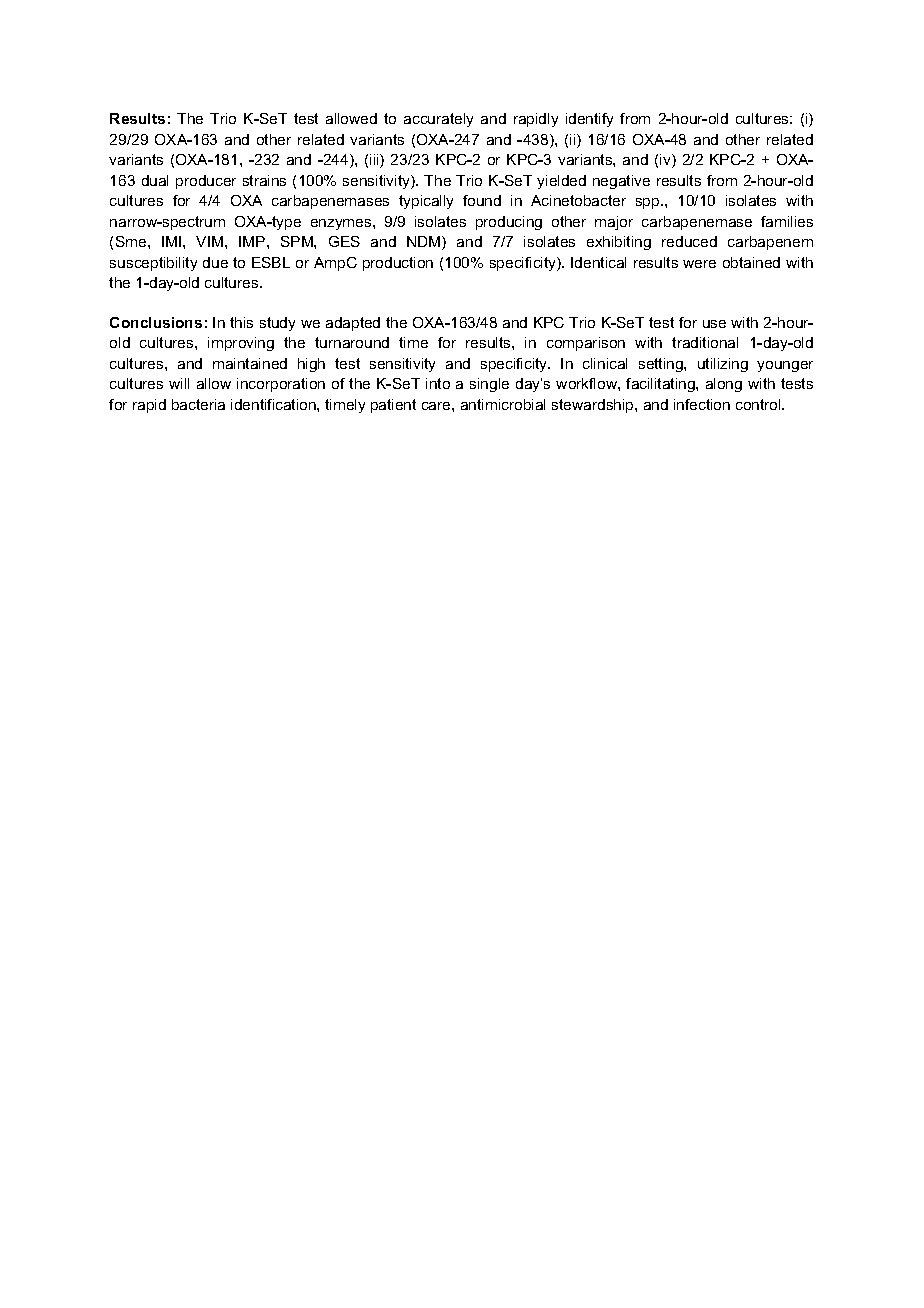 Image resolution: width=924 pixels, height=1308 pixels. What do you see at coordinates (482, 200) in the page?
I see `found` at bounding box center [482, 200].
